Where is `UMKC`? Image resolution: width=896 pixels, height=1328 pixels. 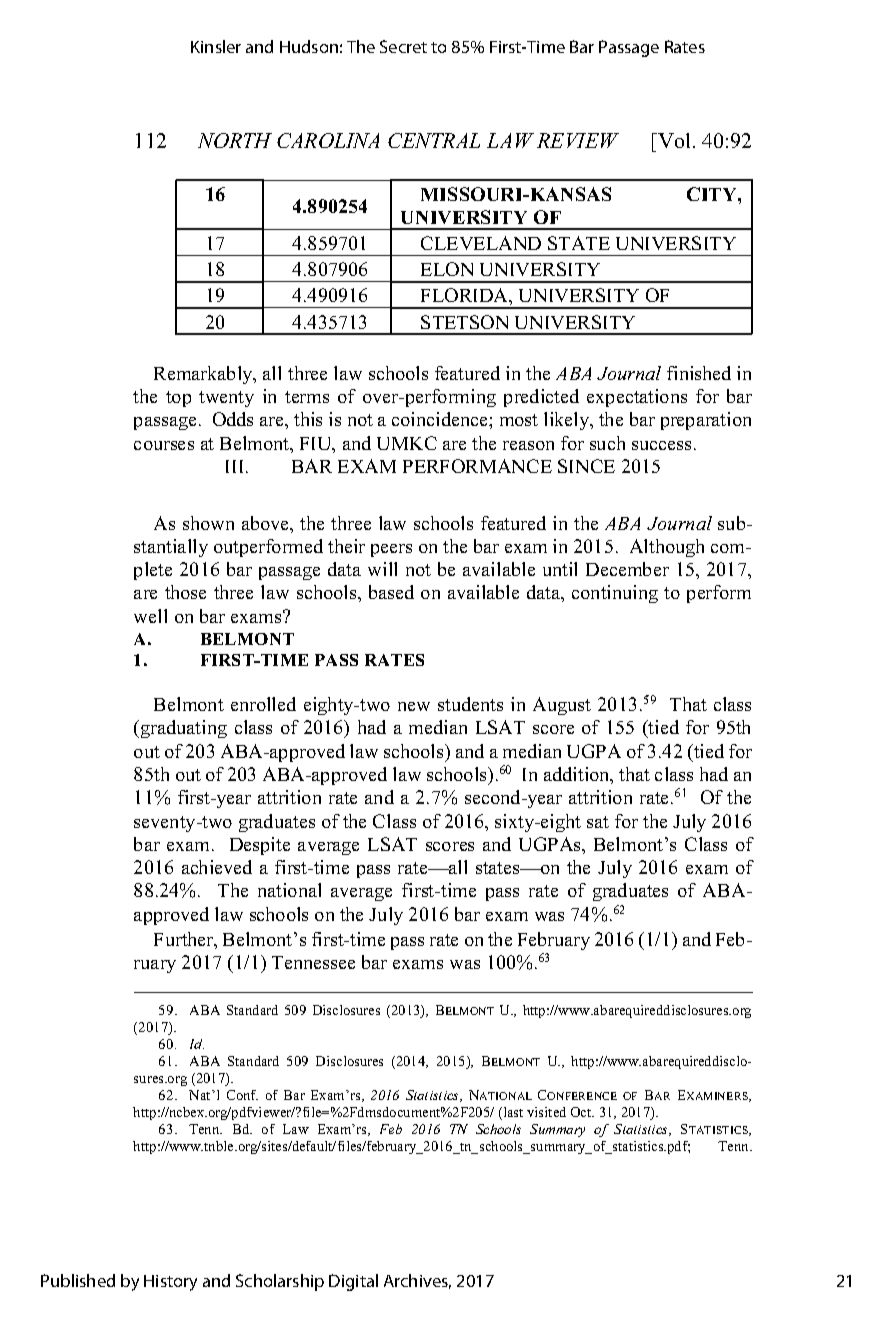 UMKC is located at coordinates (407, 443).
